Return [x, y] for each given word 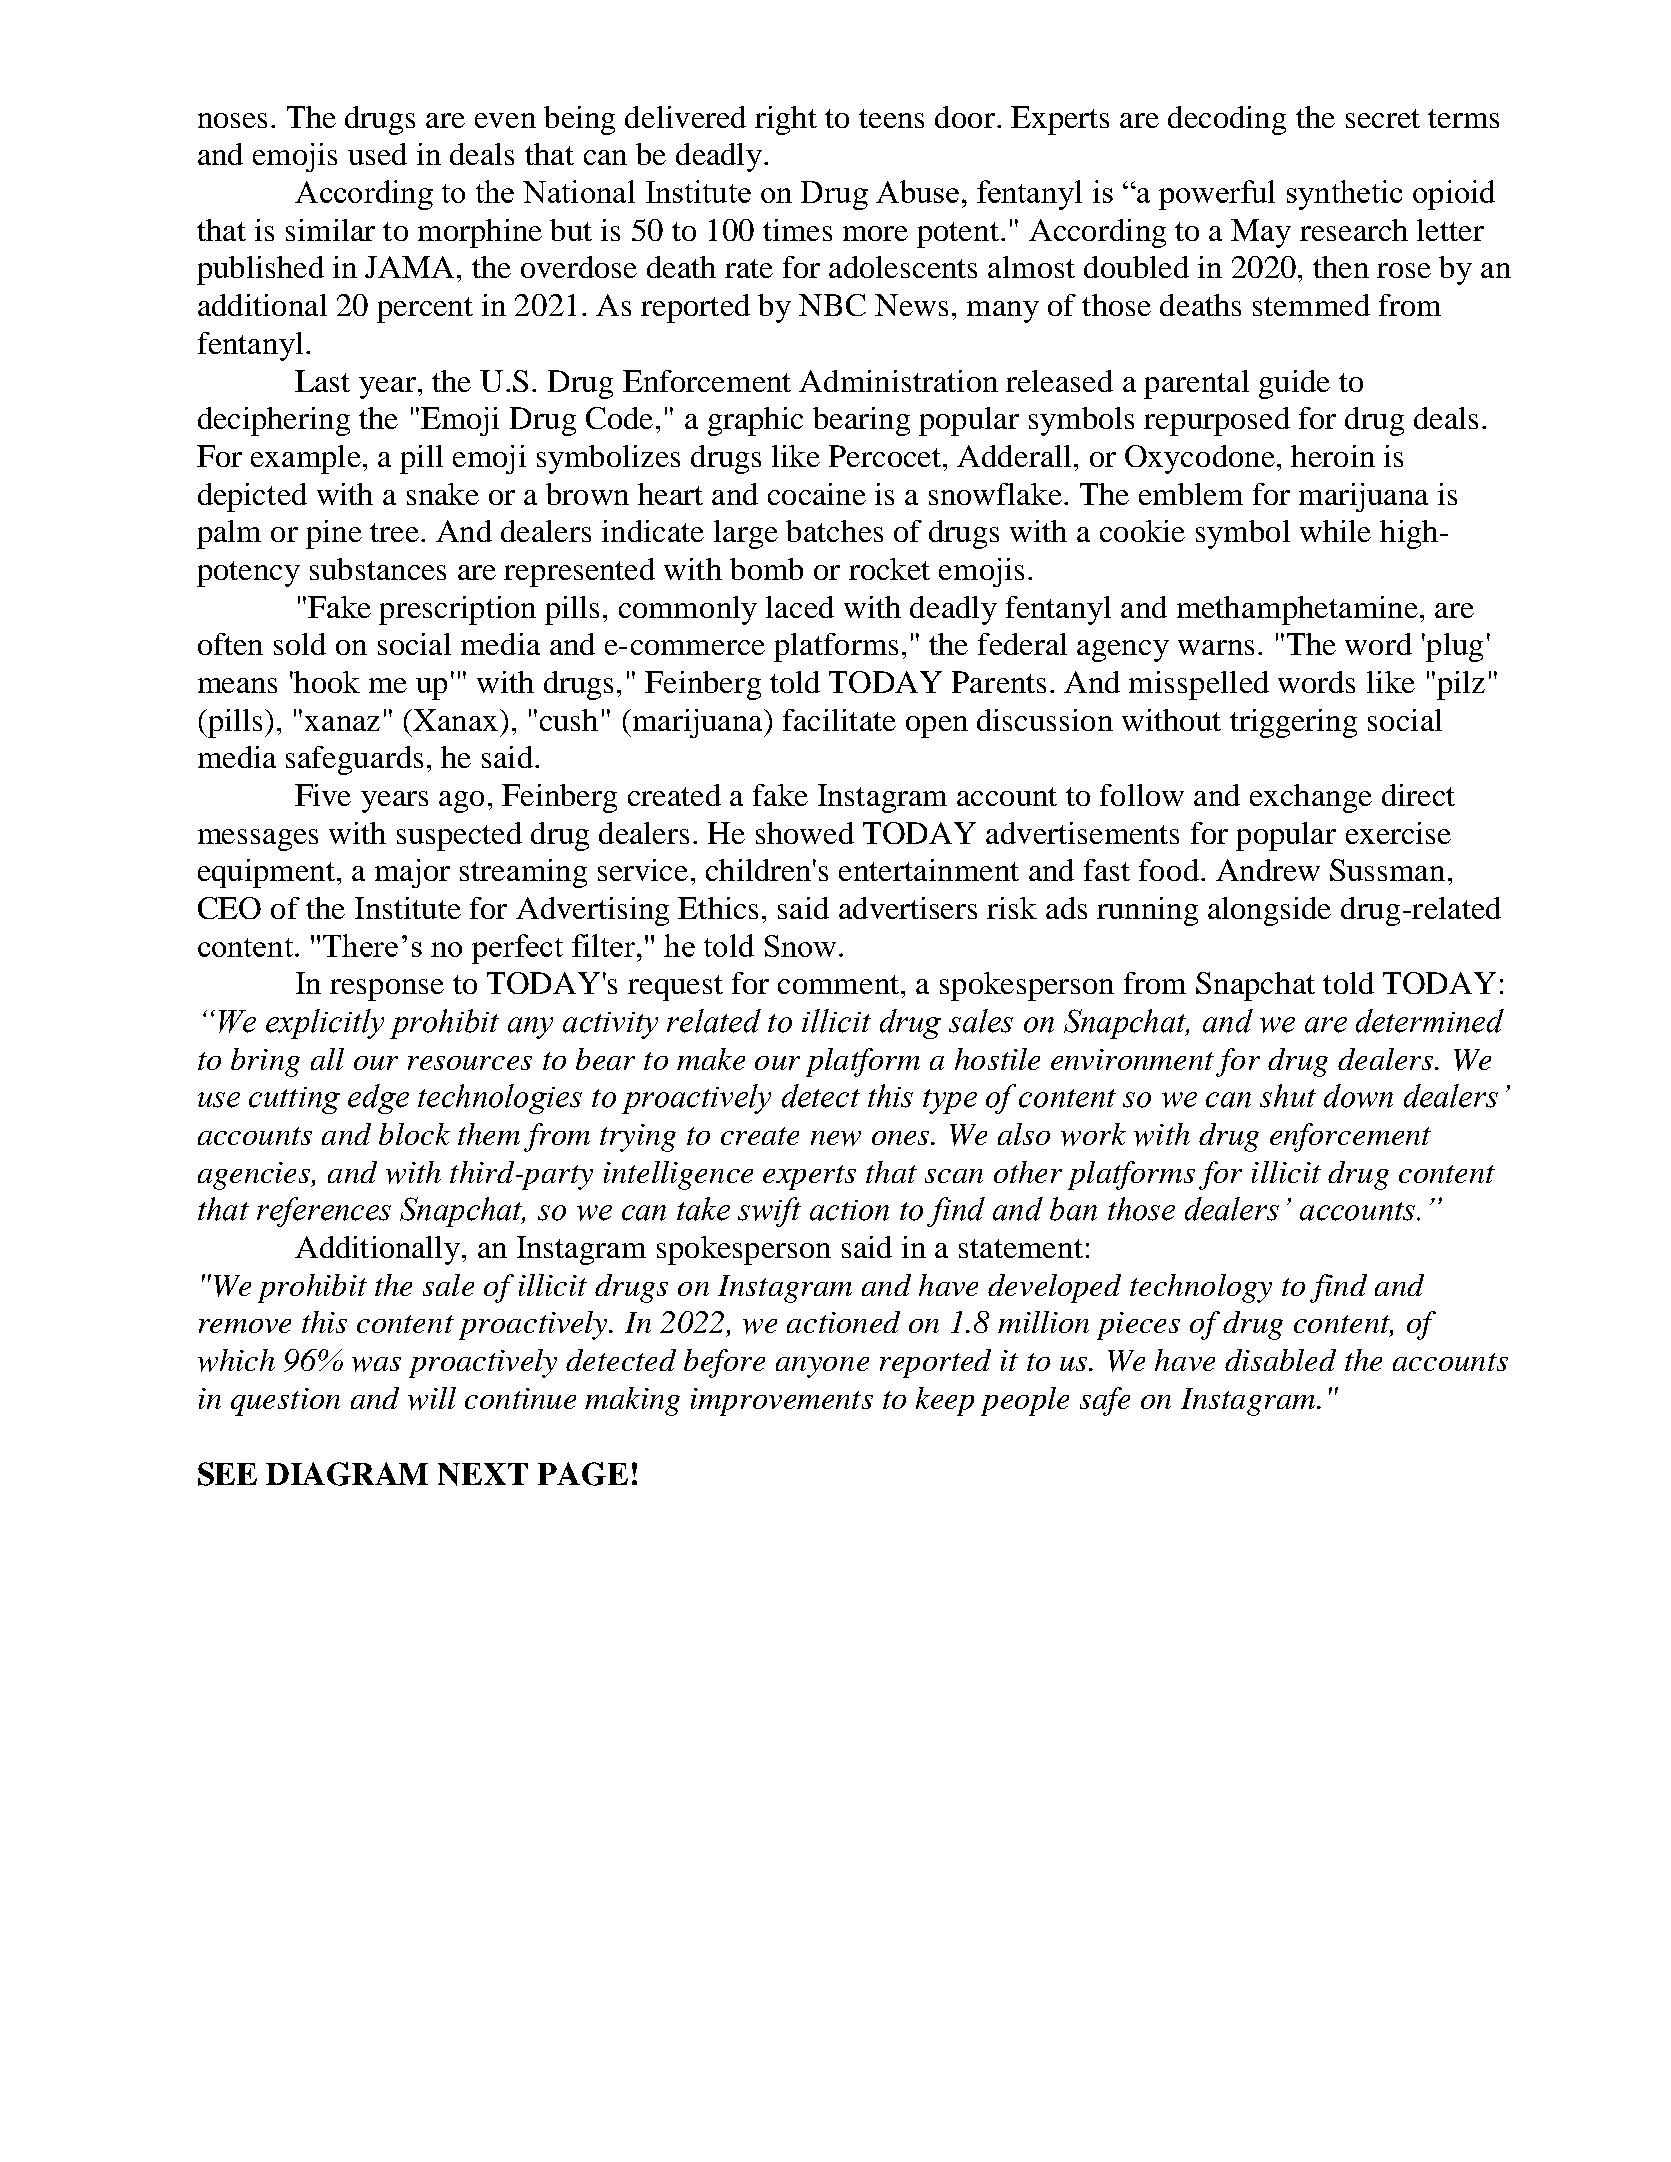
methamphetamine [1297, 610]
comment [840, 984]
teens [891, 118]
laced [800, 607]
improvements [782, 1402]
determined [1430, 1021]
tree [394, 532]
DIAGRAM [347, 1474]
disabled [1280, 1360]
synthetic [1344, 195]
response [387, 990]
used [377, 154]
